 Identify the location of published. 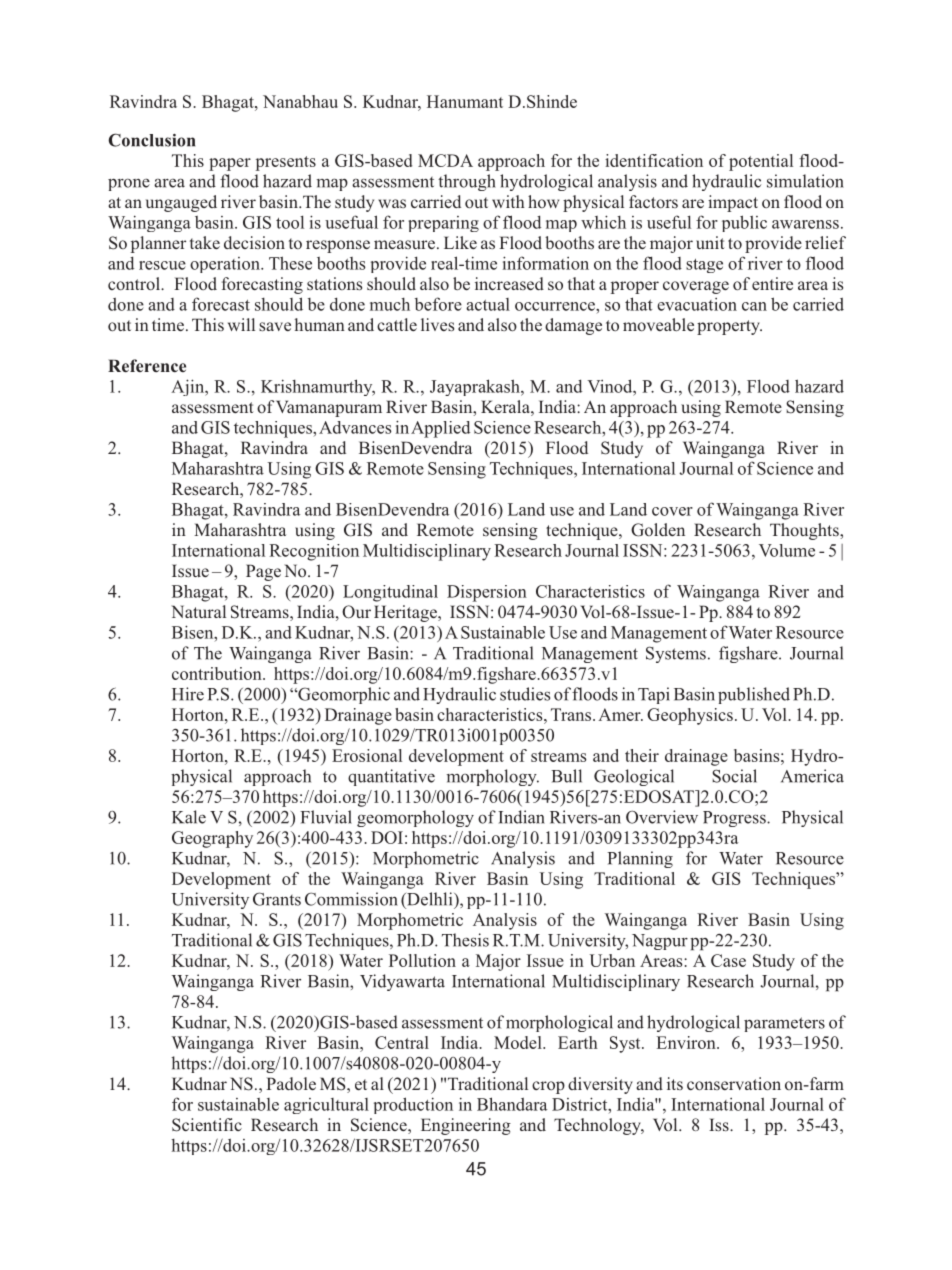
(754, 695).
